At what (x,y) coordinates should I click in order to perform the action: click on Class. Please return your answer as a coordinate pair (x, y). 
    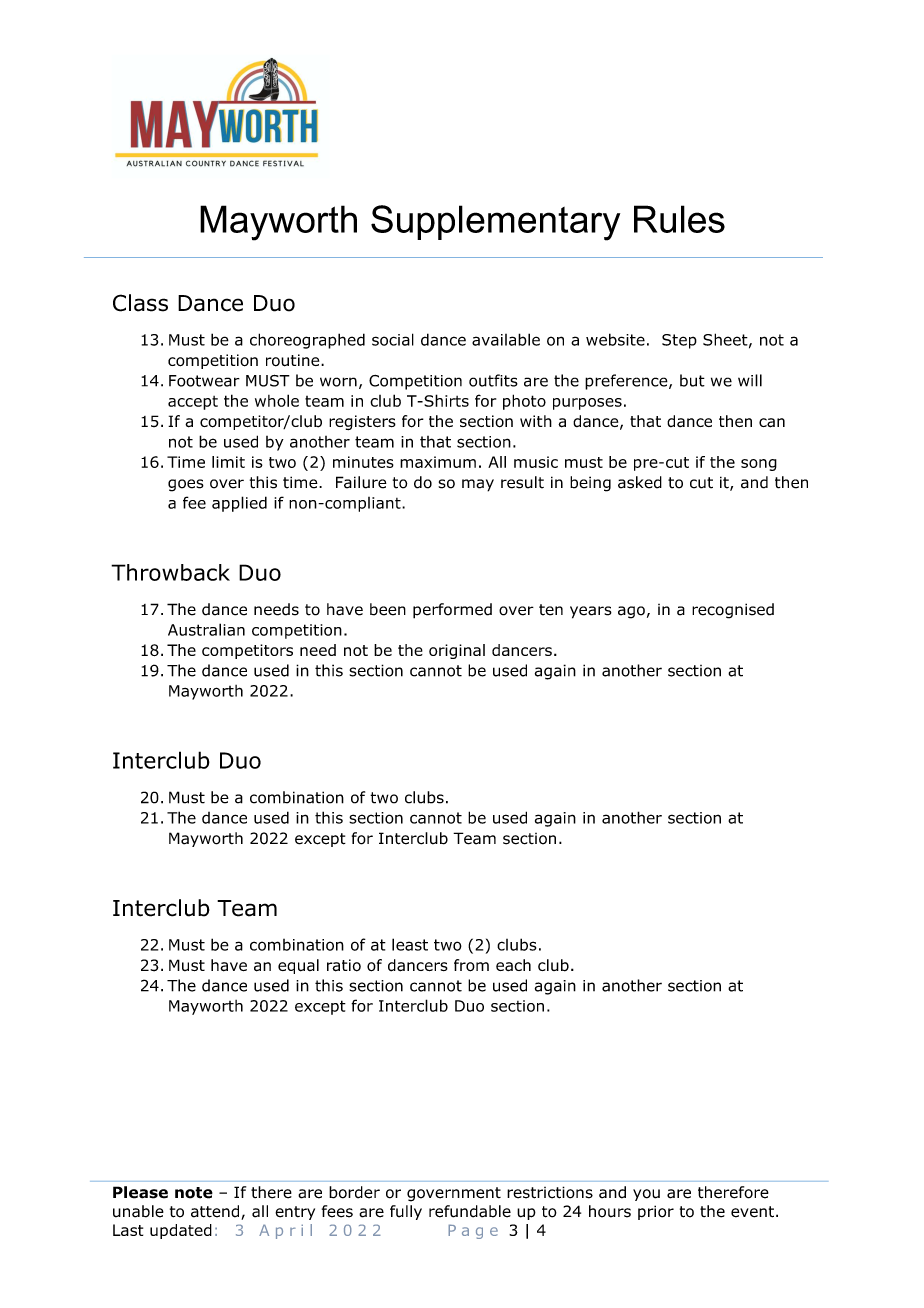
    Looking at the image, I should click on (140, 303).
